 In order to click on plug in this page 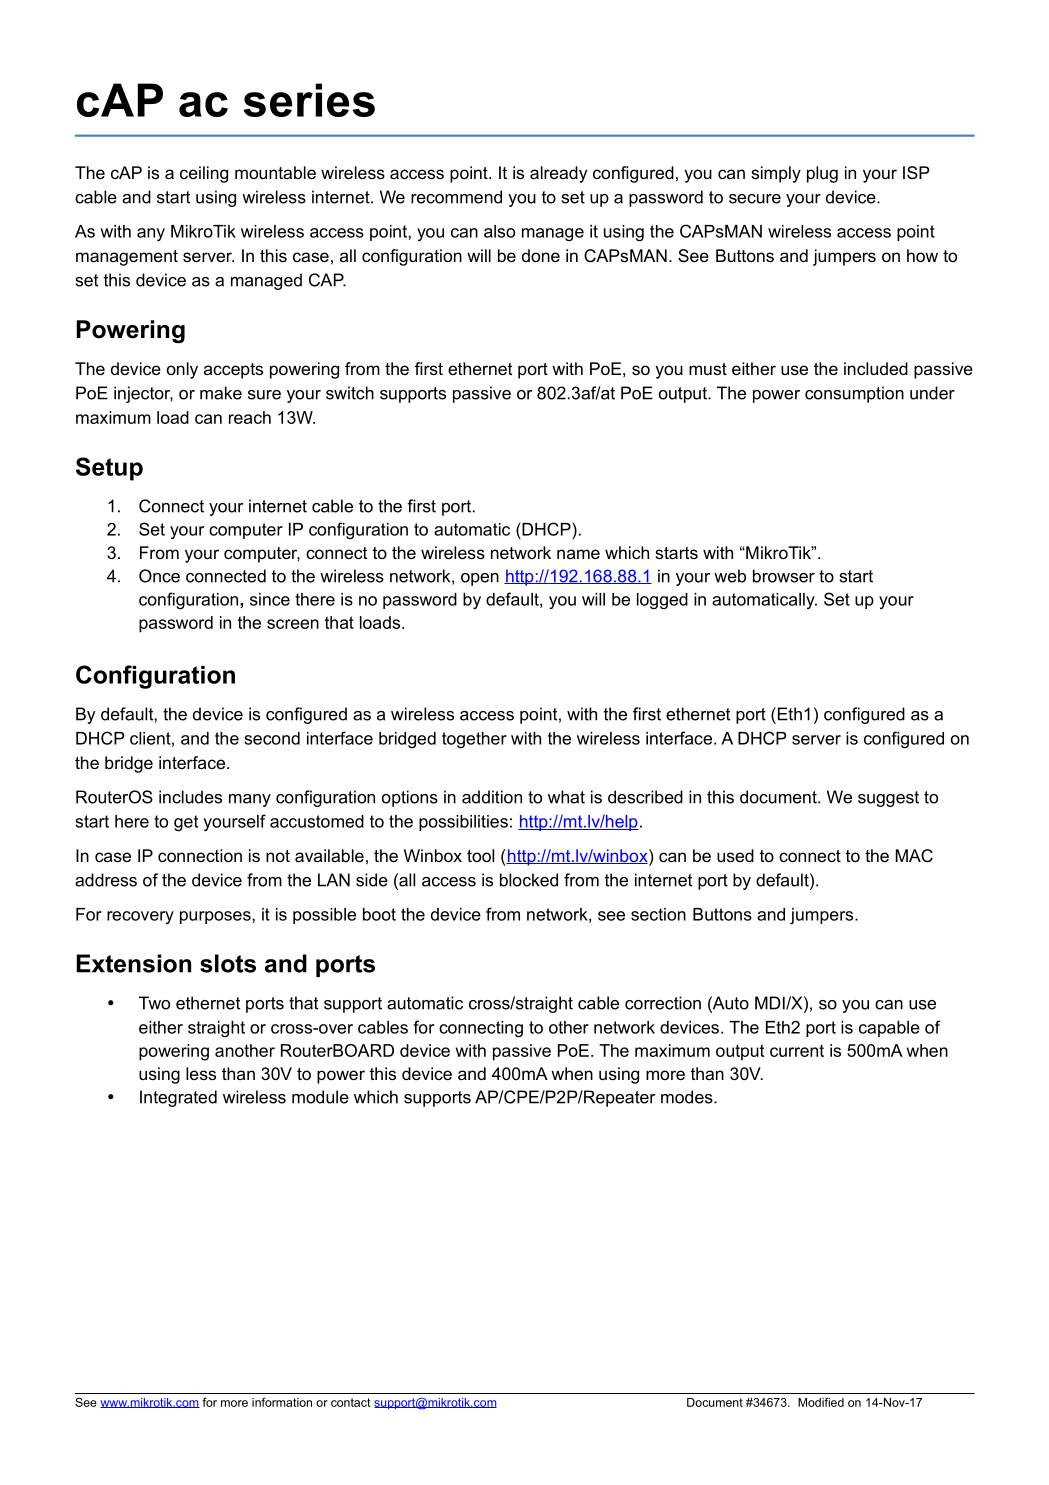, I will do `click(822, 174)`.
